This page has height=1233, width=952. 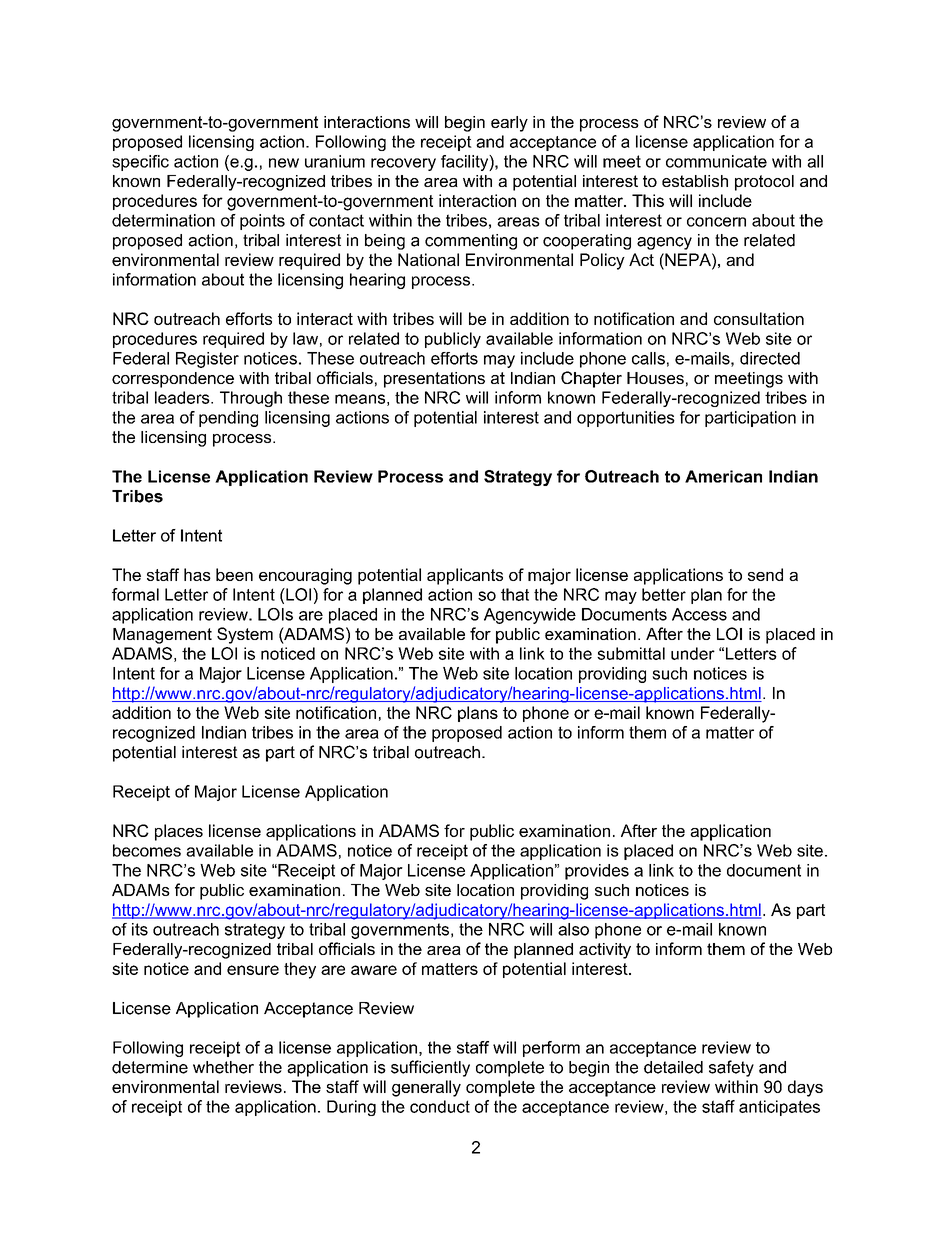 I want to click on that, so click(x=515, y=594).
